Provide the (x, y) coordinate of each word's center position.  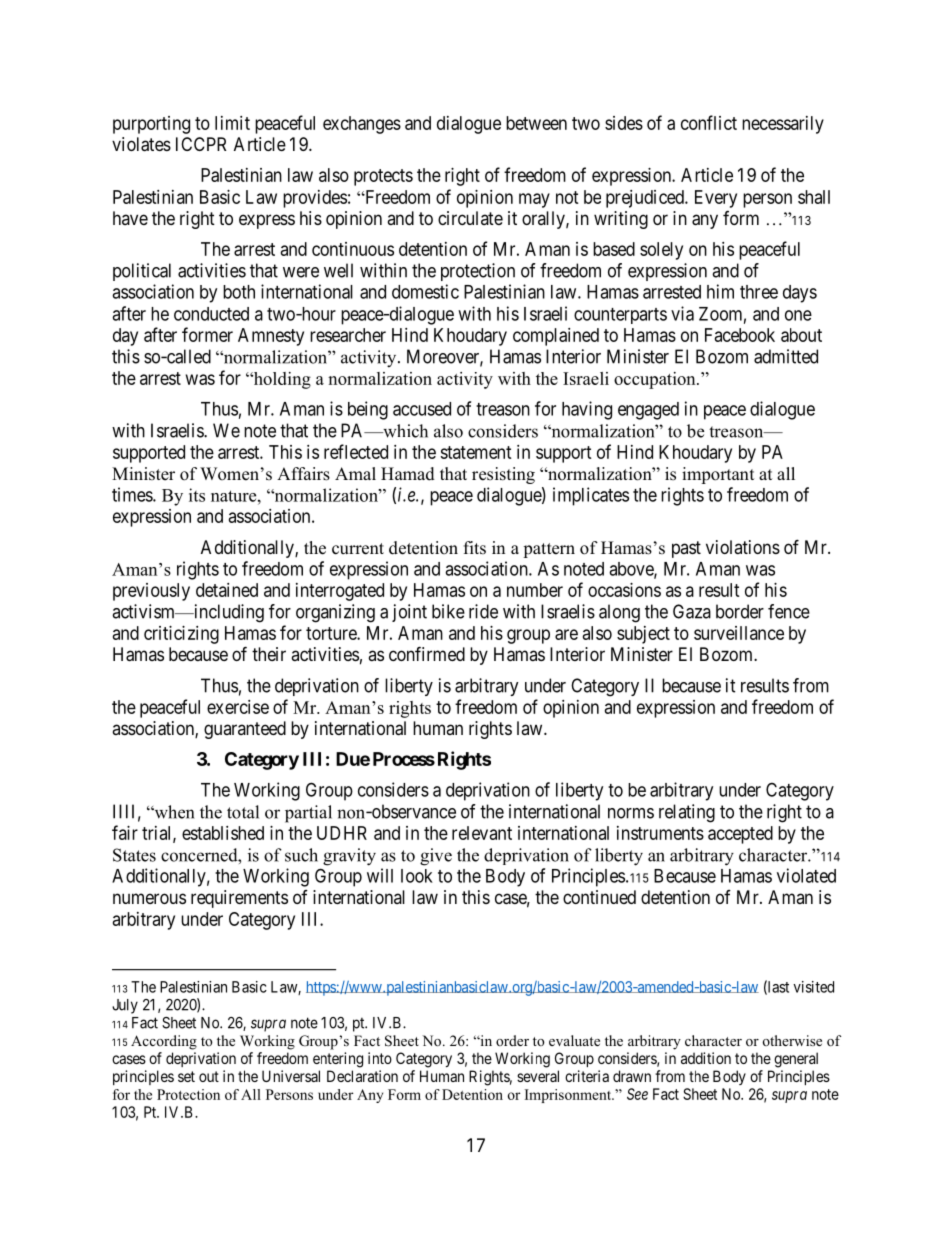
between (536, 123)
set (186, 1076)
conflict (709, 122)
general (796, 1060)
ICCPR (201, 144)
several (538, 1076)
